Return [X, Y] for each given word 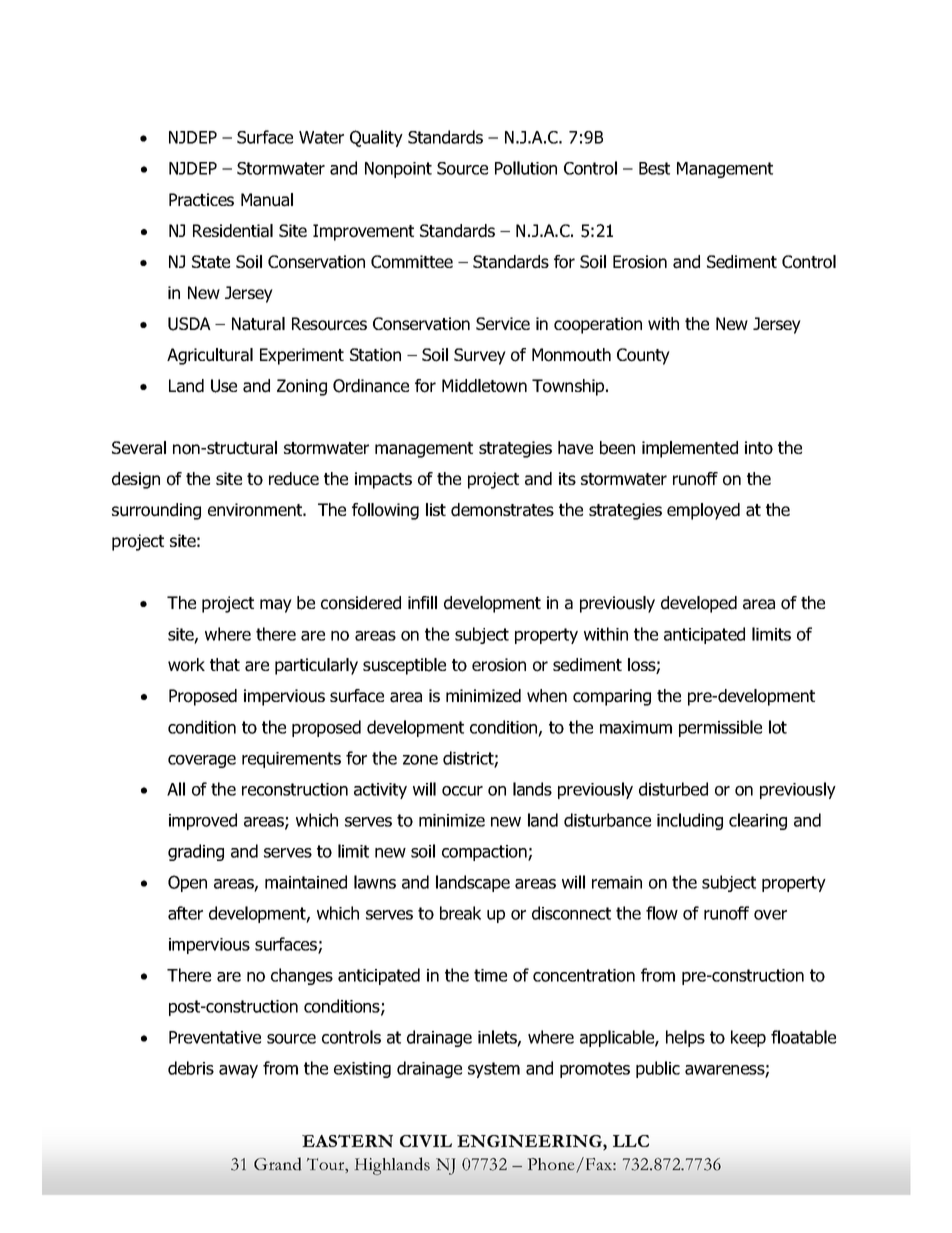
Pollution [526, 168]
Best [654, 168]
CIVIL [426, 1141]
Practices [201, 200]
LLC [631, 1141]
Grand [277, 1164]
